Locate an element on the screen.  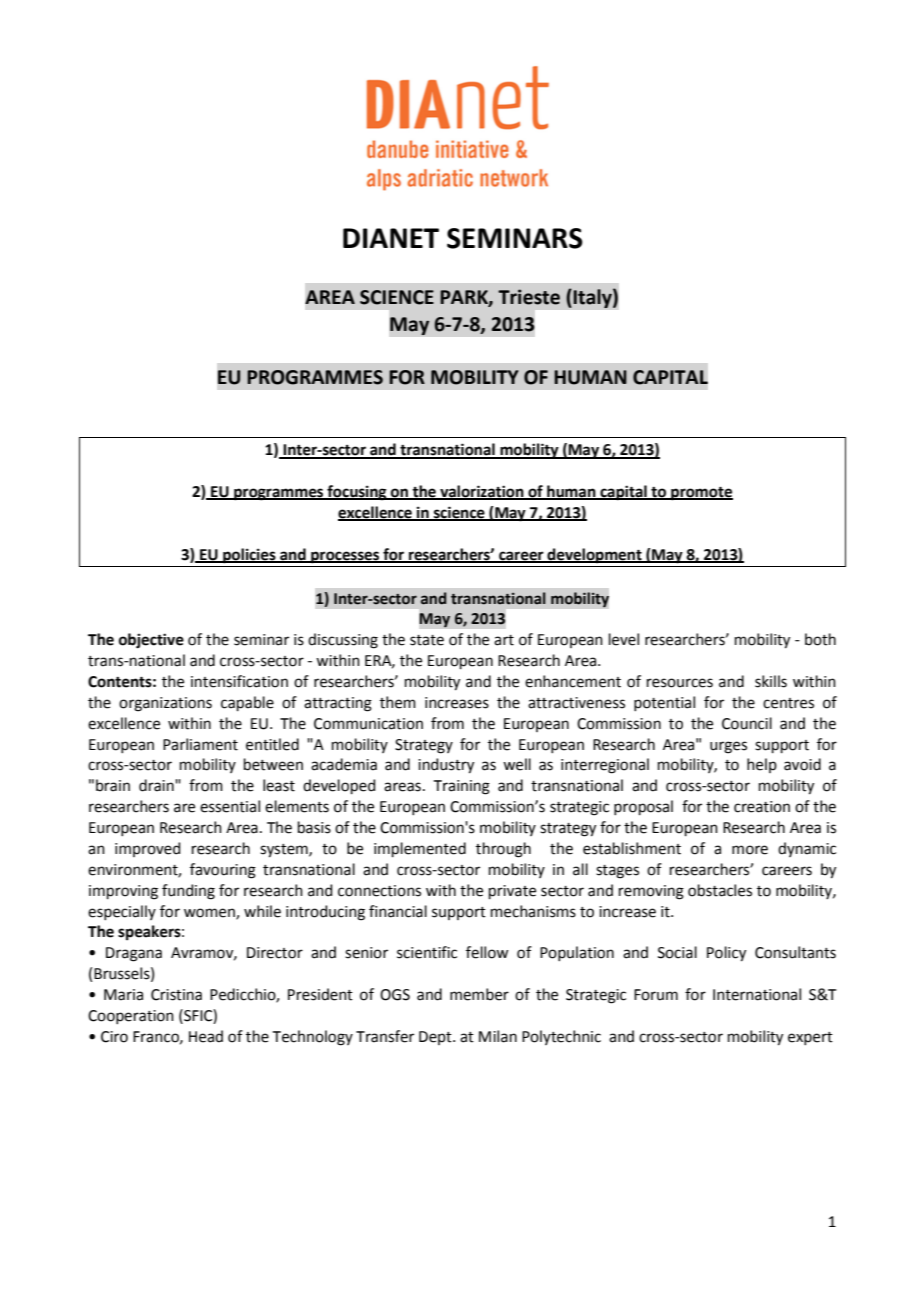
promote is located at coordinates (701, 494).
